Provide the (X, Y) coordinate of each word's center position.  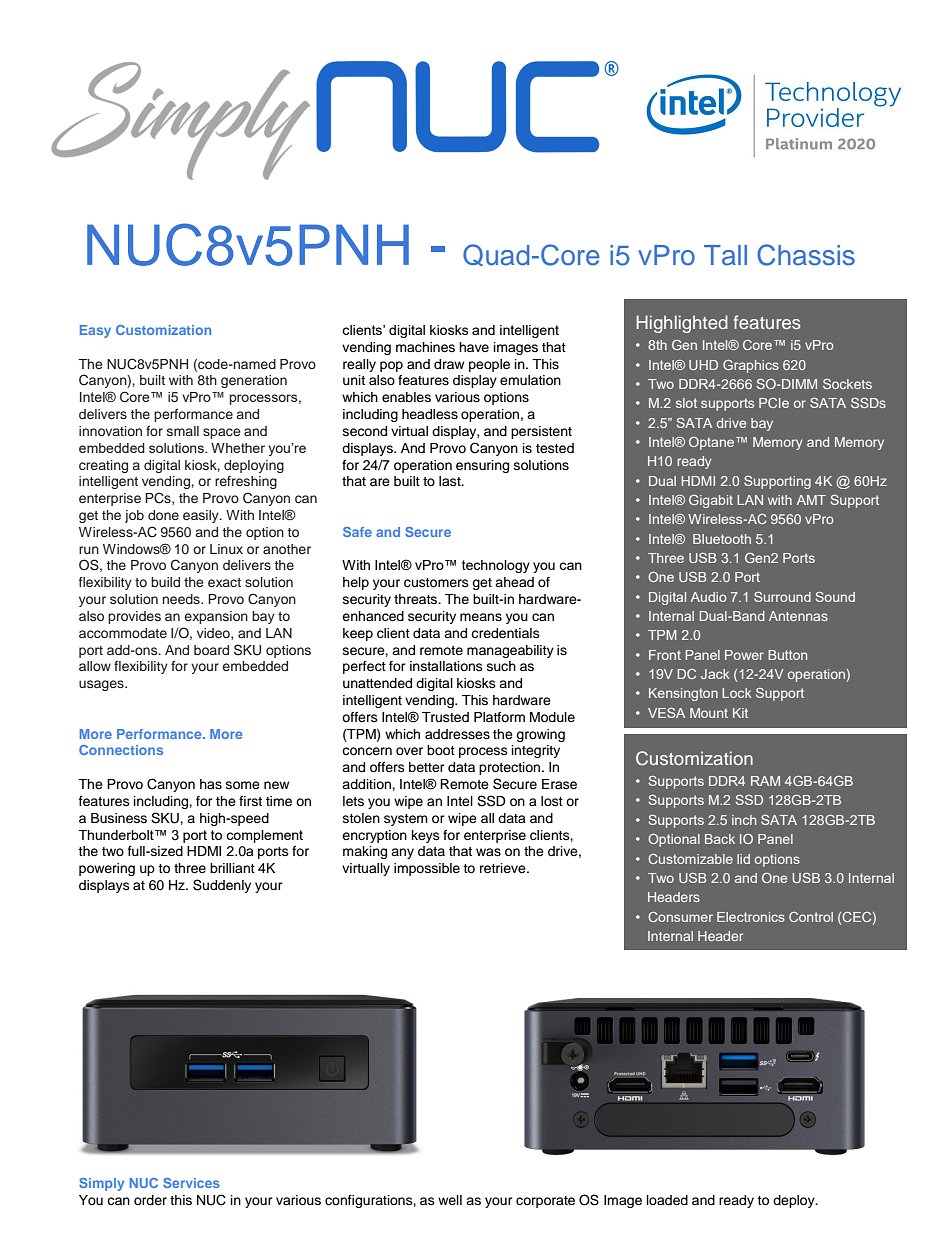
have (474, 347)
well (450, 1200)
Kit (740, 713)
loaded (667, 1200)
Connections (121, 750)
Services (191, 1183)
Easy (95, 331)
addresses (457, 734)
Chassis (806, 255)
